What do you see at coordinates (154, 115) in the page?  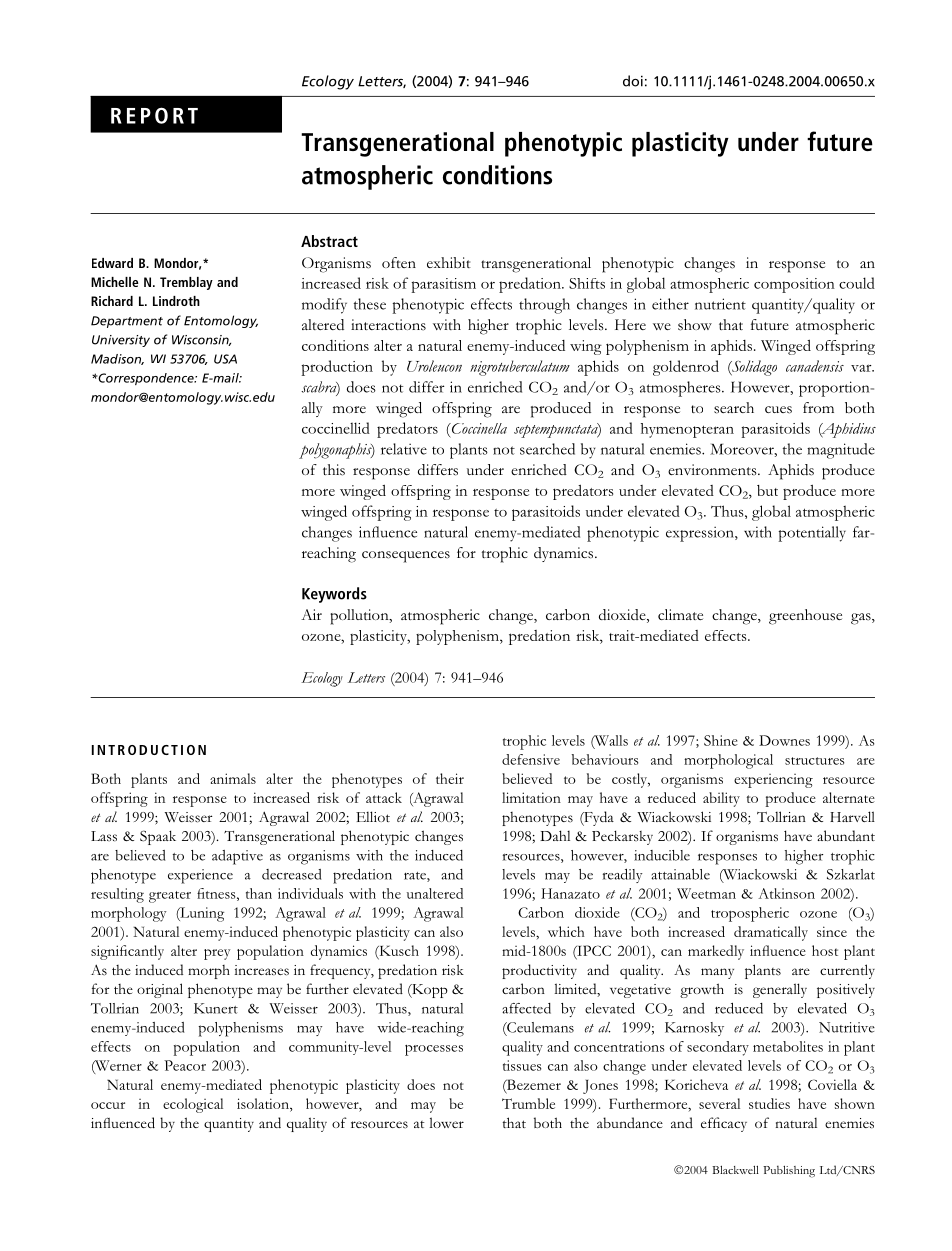 I see `REPORT` at bounding box center [154, 115].
